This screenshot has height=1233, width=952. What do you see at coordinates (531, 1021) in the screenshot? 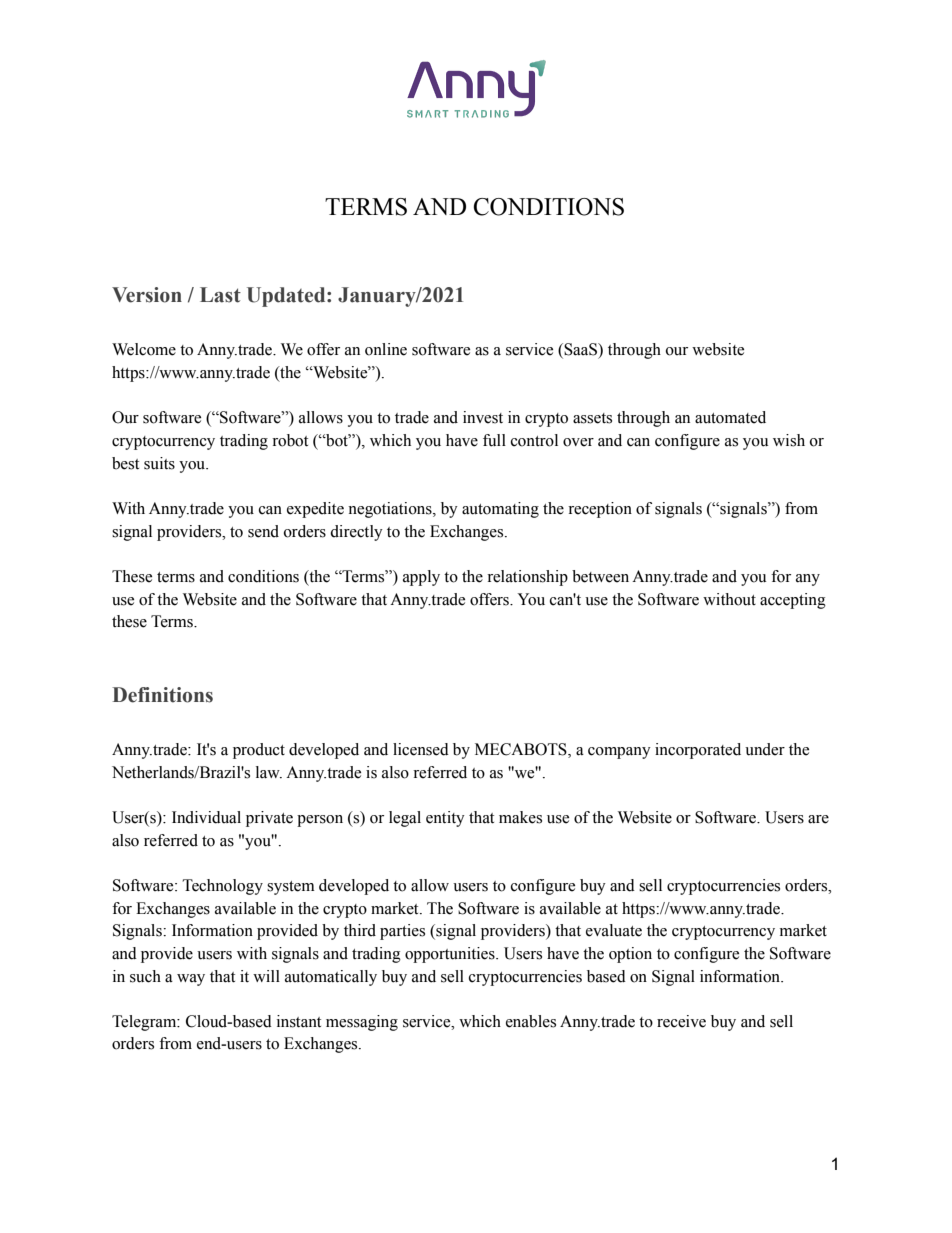
I see `enables` at bounding box center [531, 1021].
